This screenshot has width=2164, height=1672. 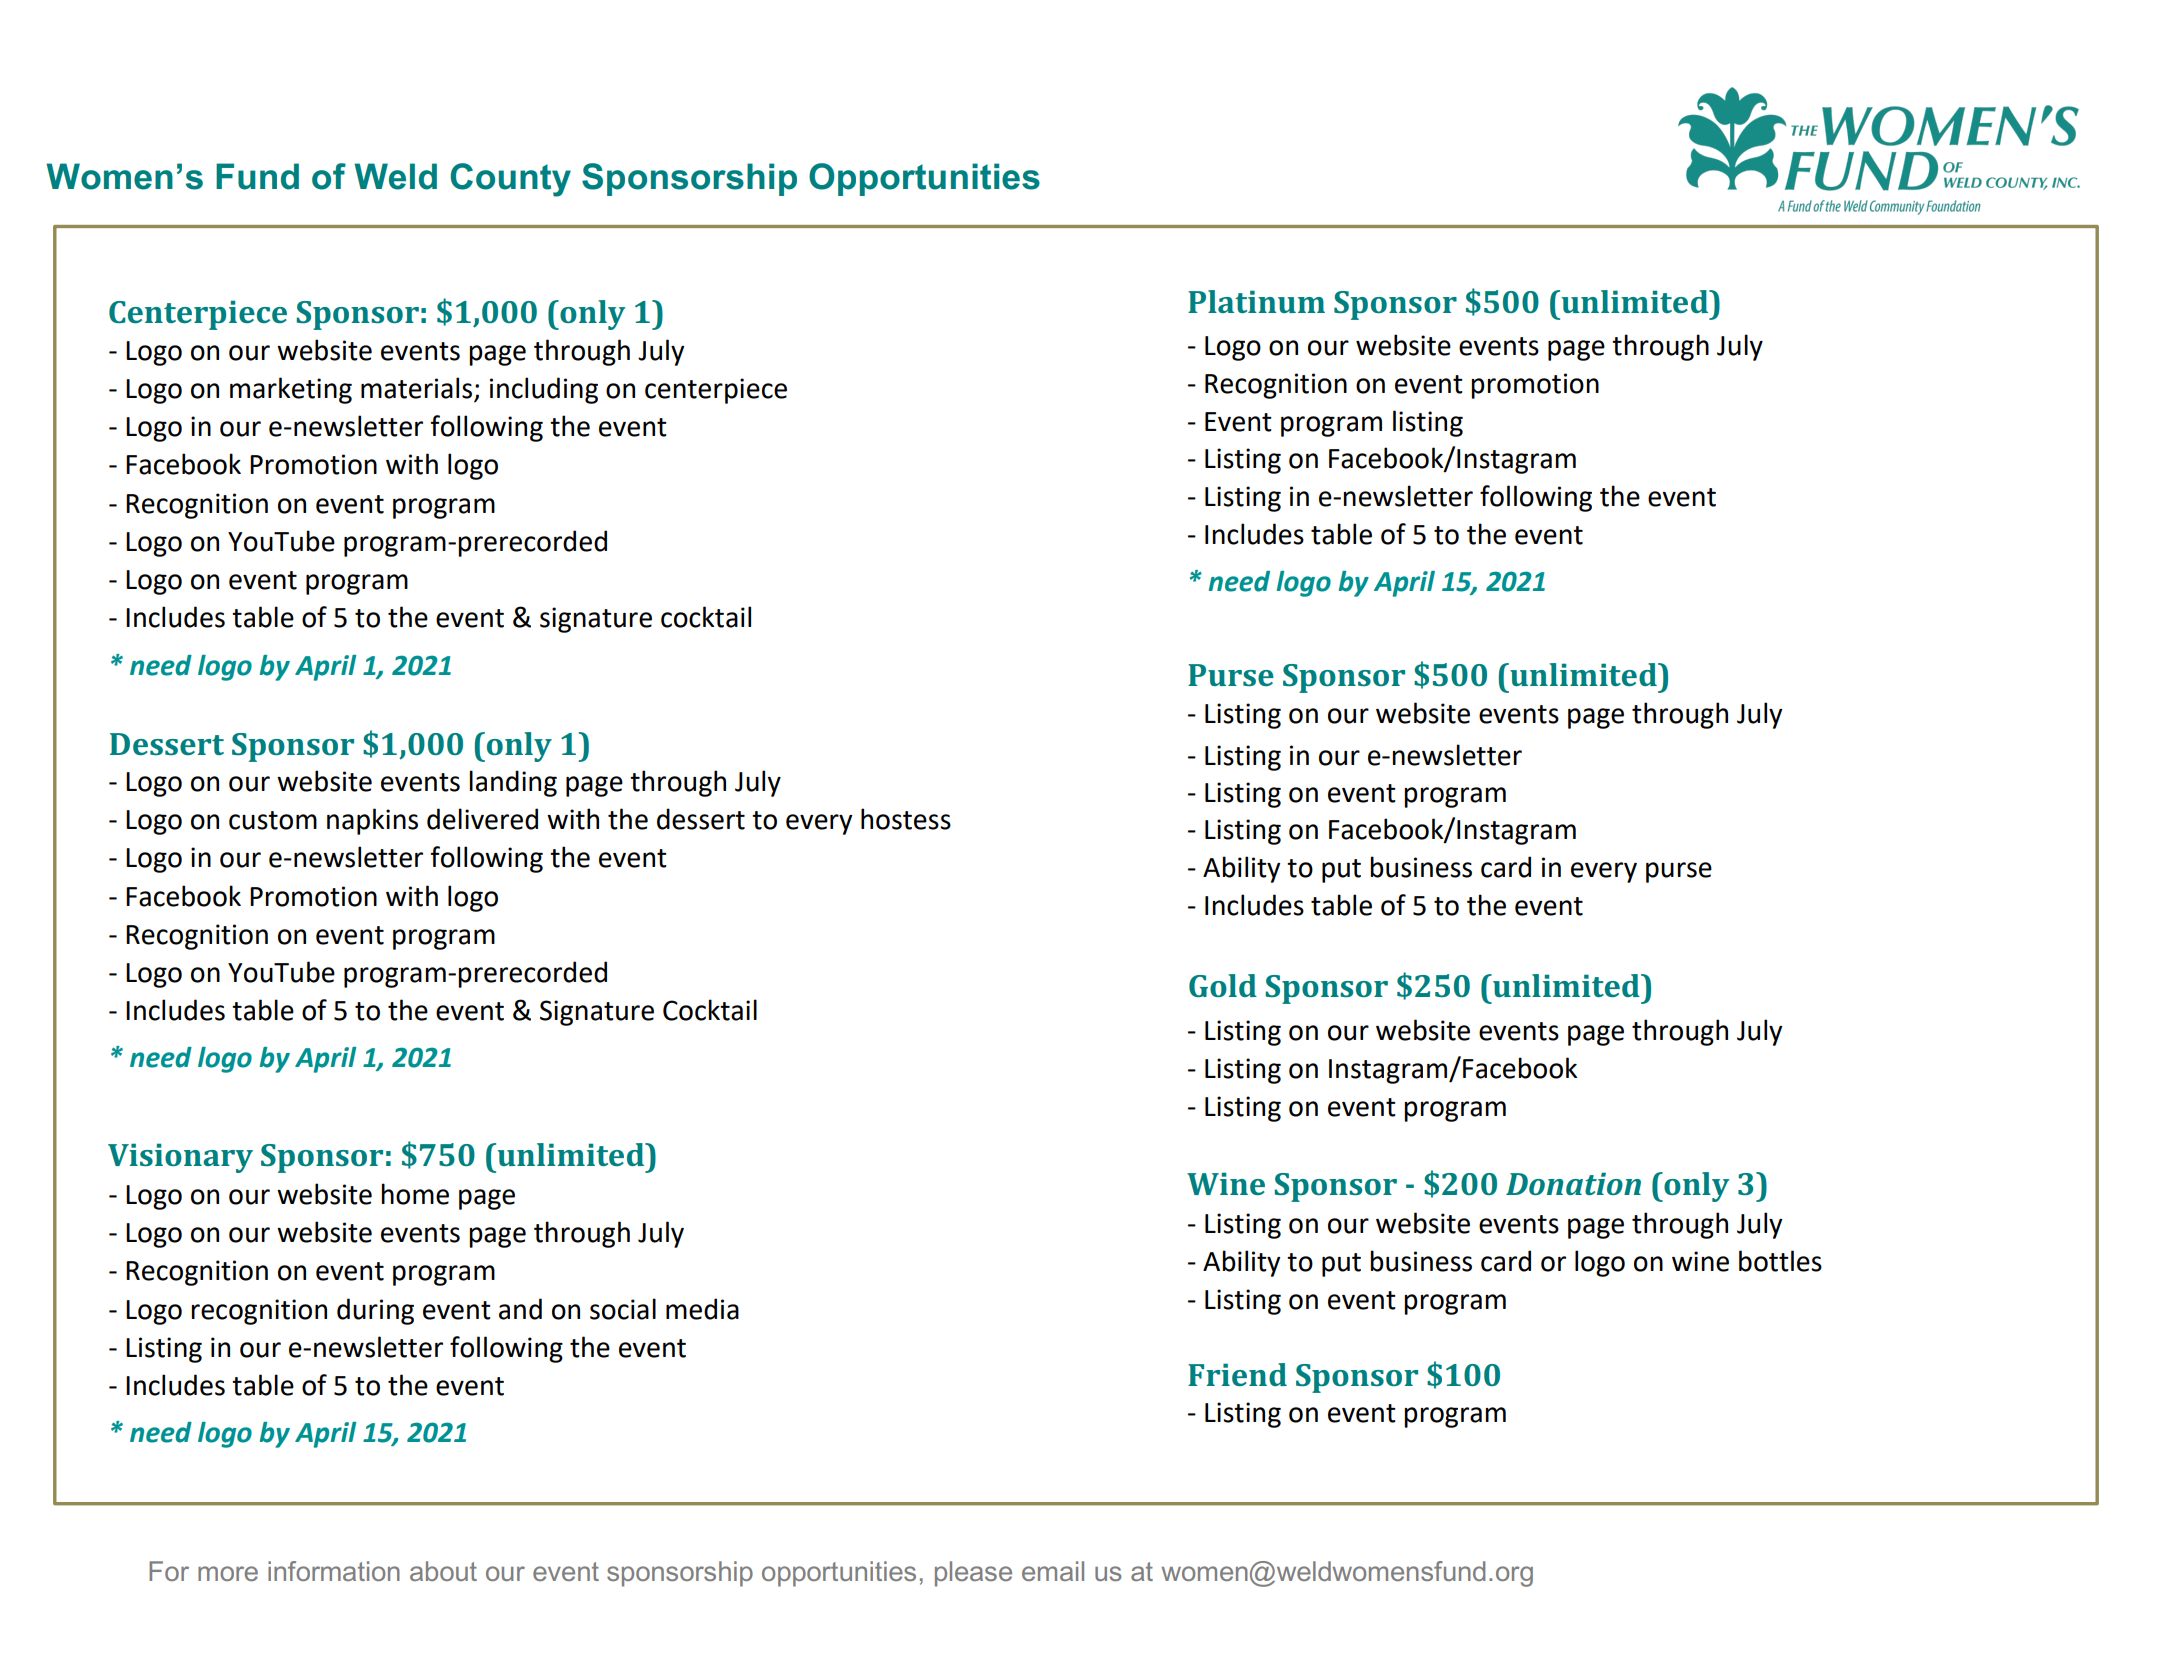 I want to click on Gold, so click(x=1223, y=985).
